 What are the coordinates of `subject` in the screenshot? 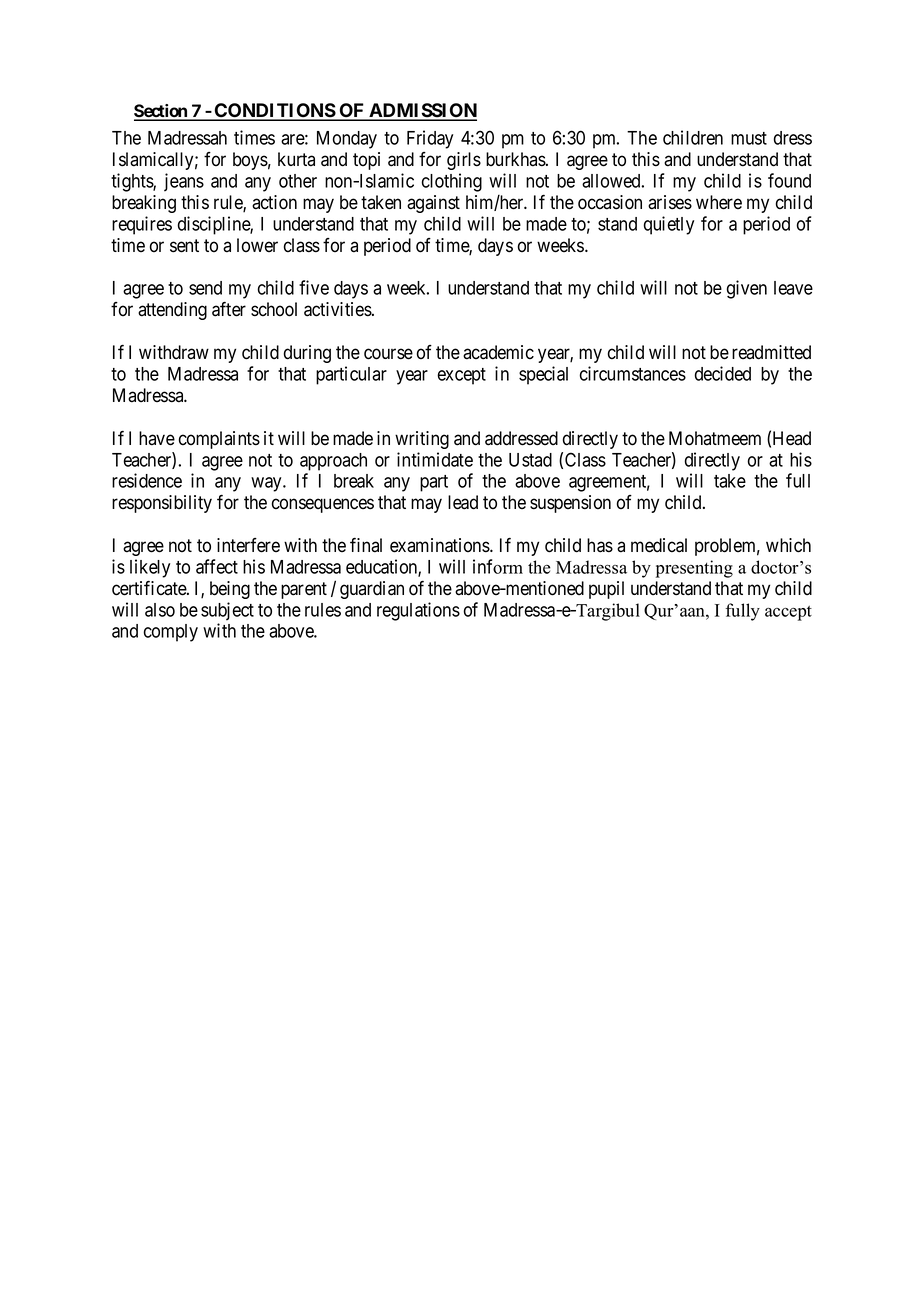 It's located at (227, 611).
